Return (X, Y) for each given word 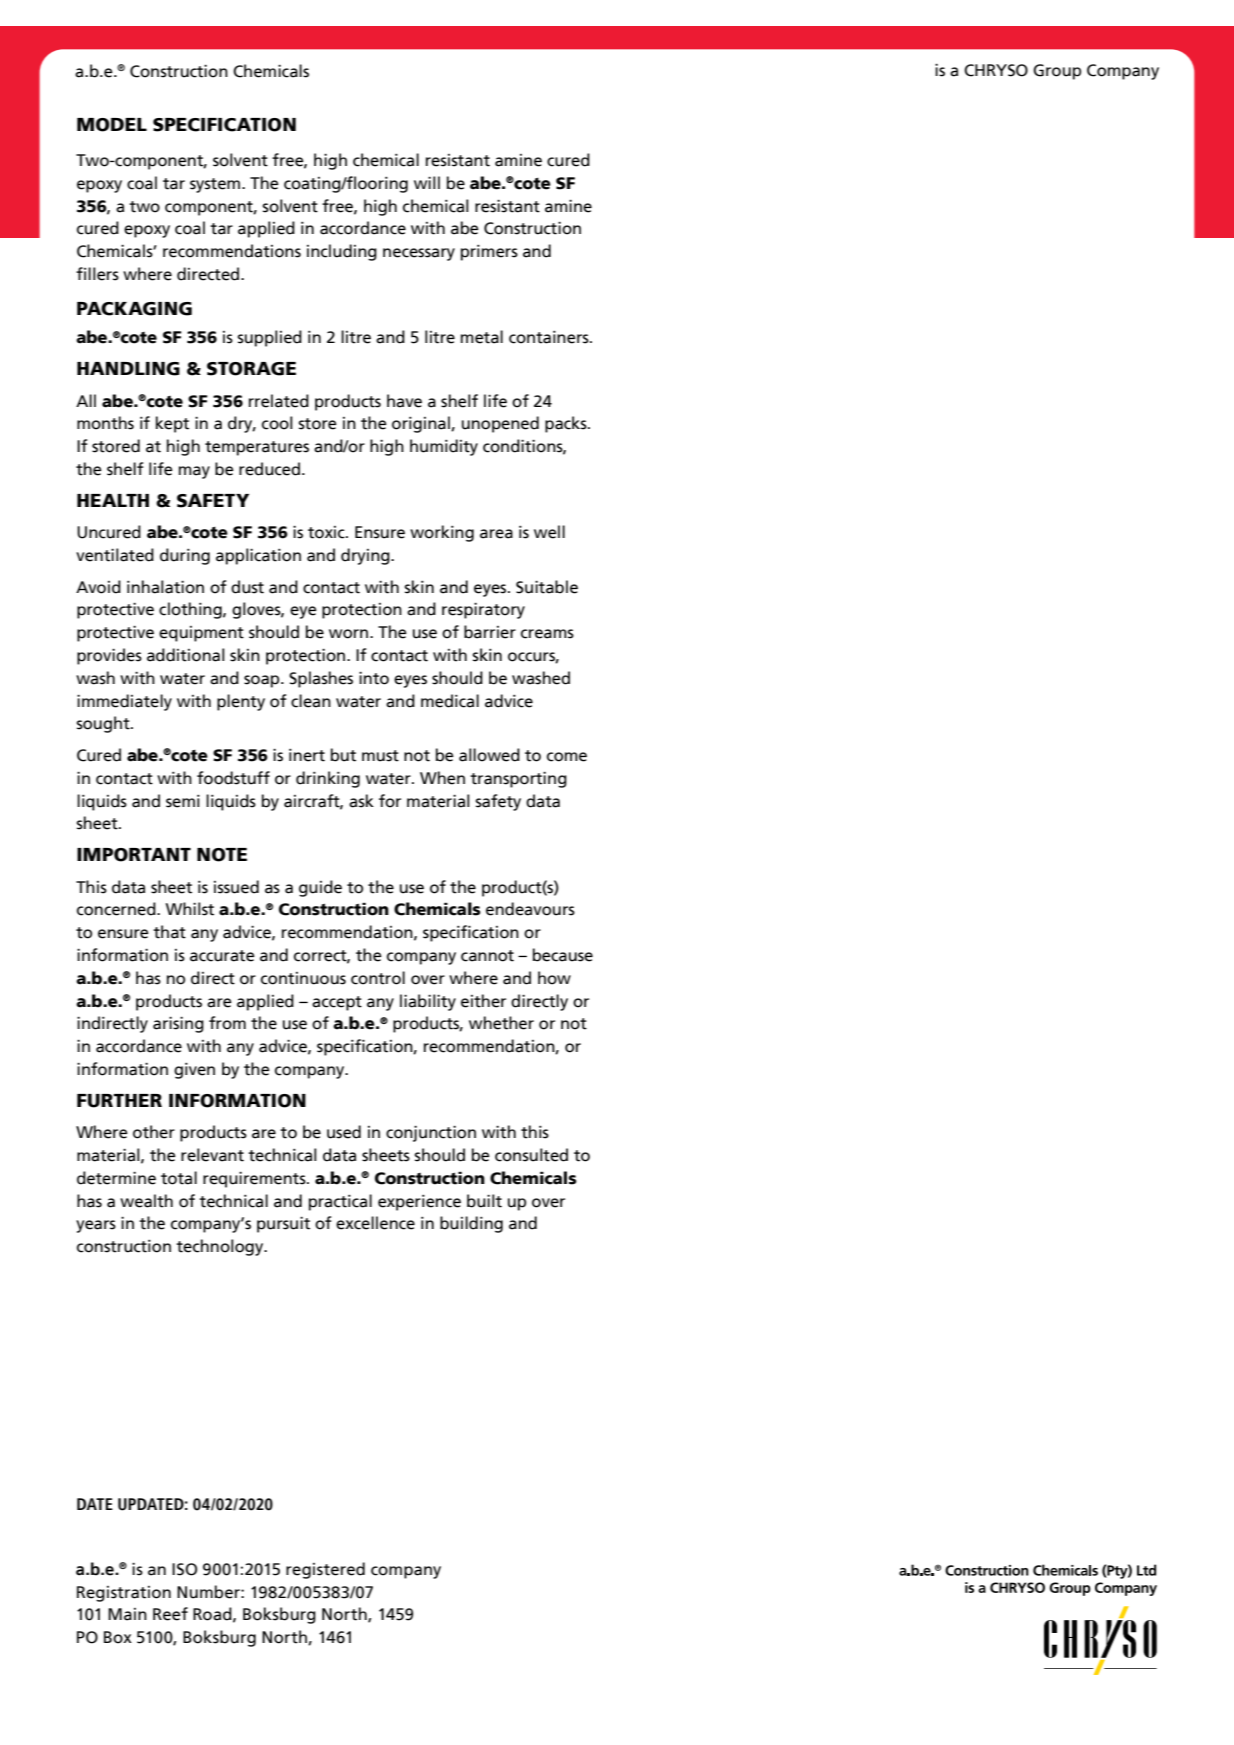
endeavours (530, 909)
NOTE (222, 855)
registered (325, 1570)
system (216, 185)
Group (1057, 72)
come (567, 757)
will (427, 182)
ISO (184, 1569)
